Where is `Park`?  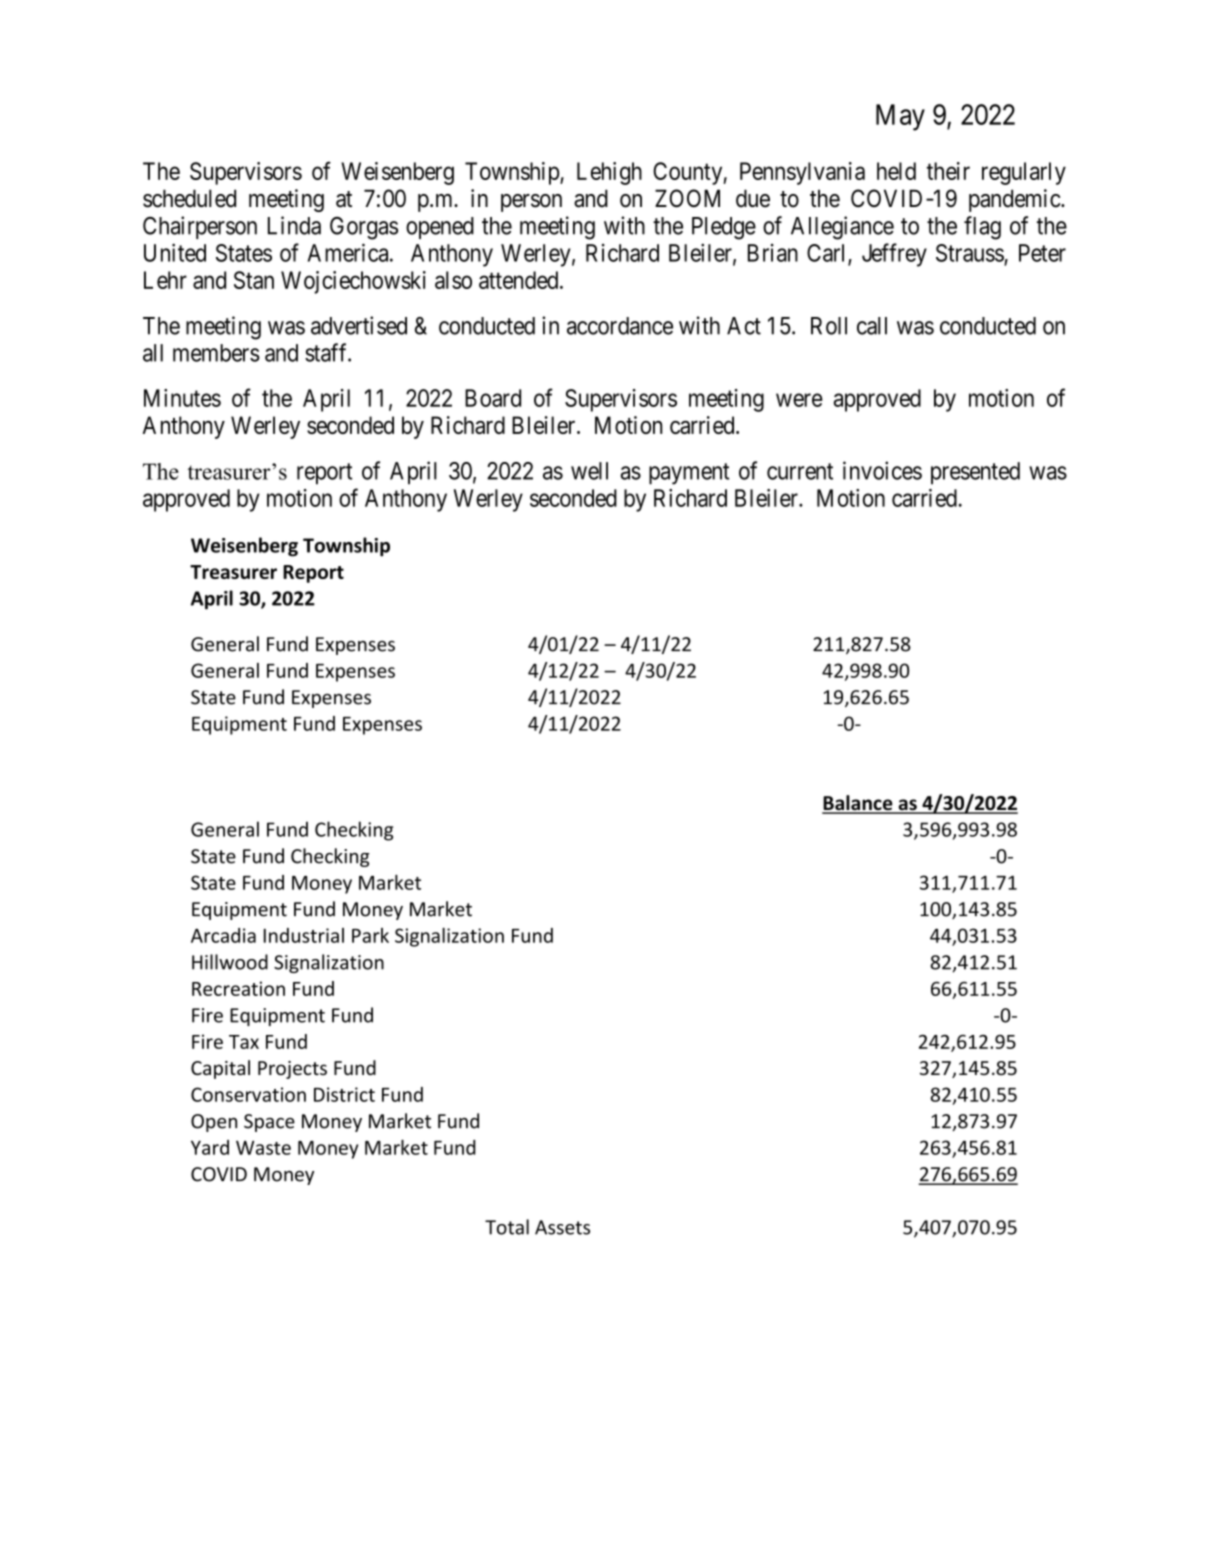
Park is located at coordinates (370, 935).
